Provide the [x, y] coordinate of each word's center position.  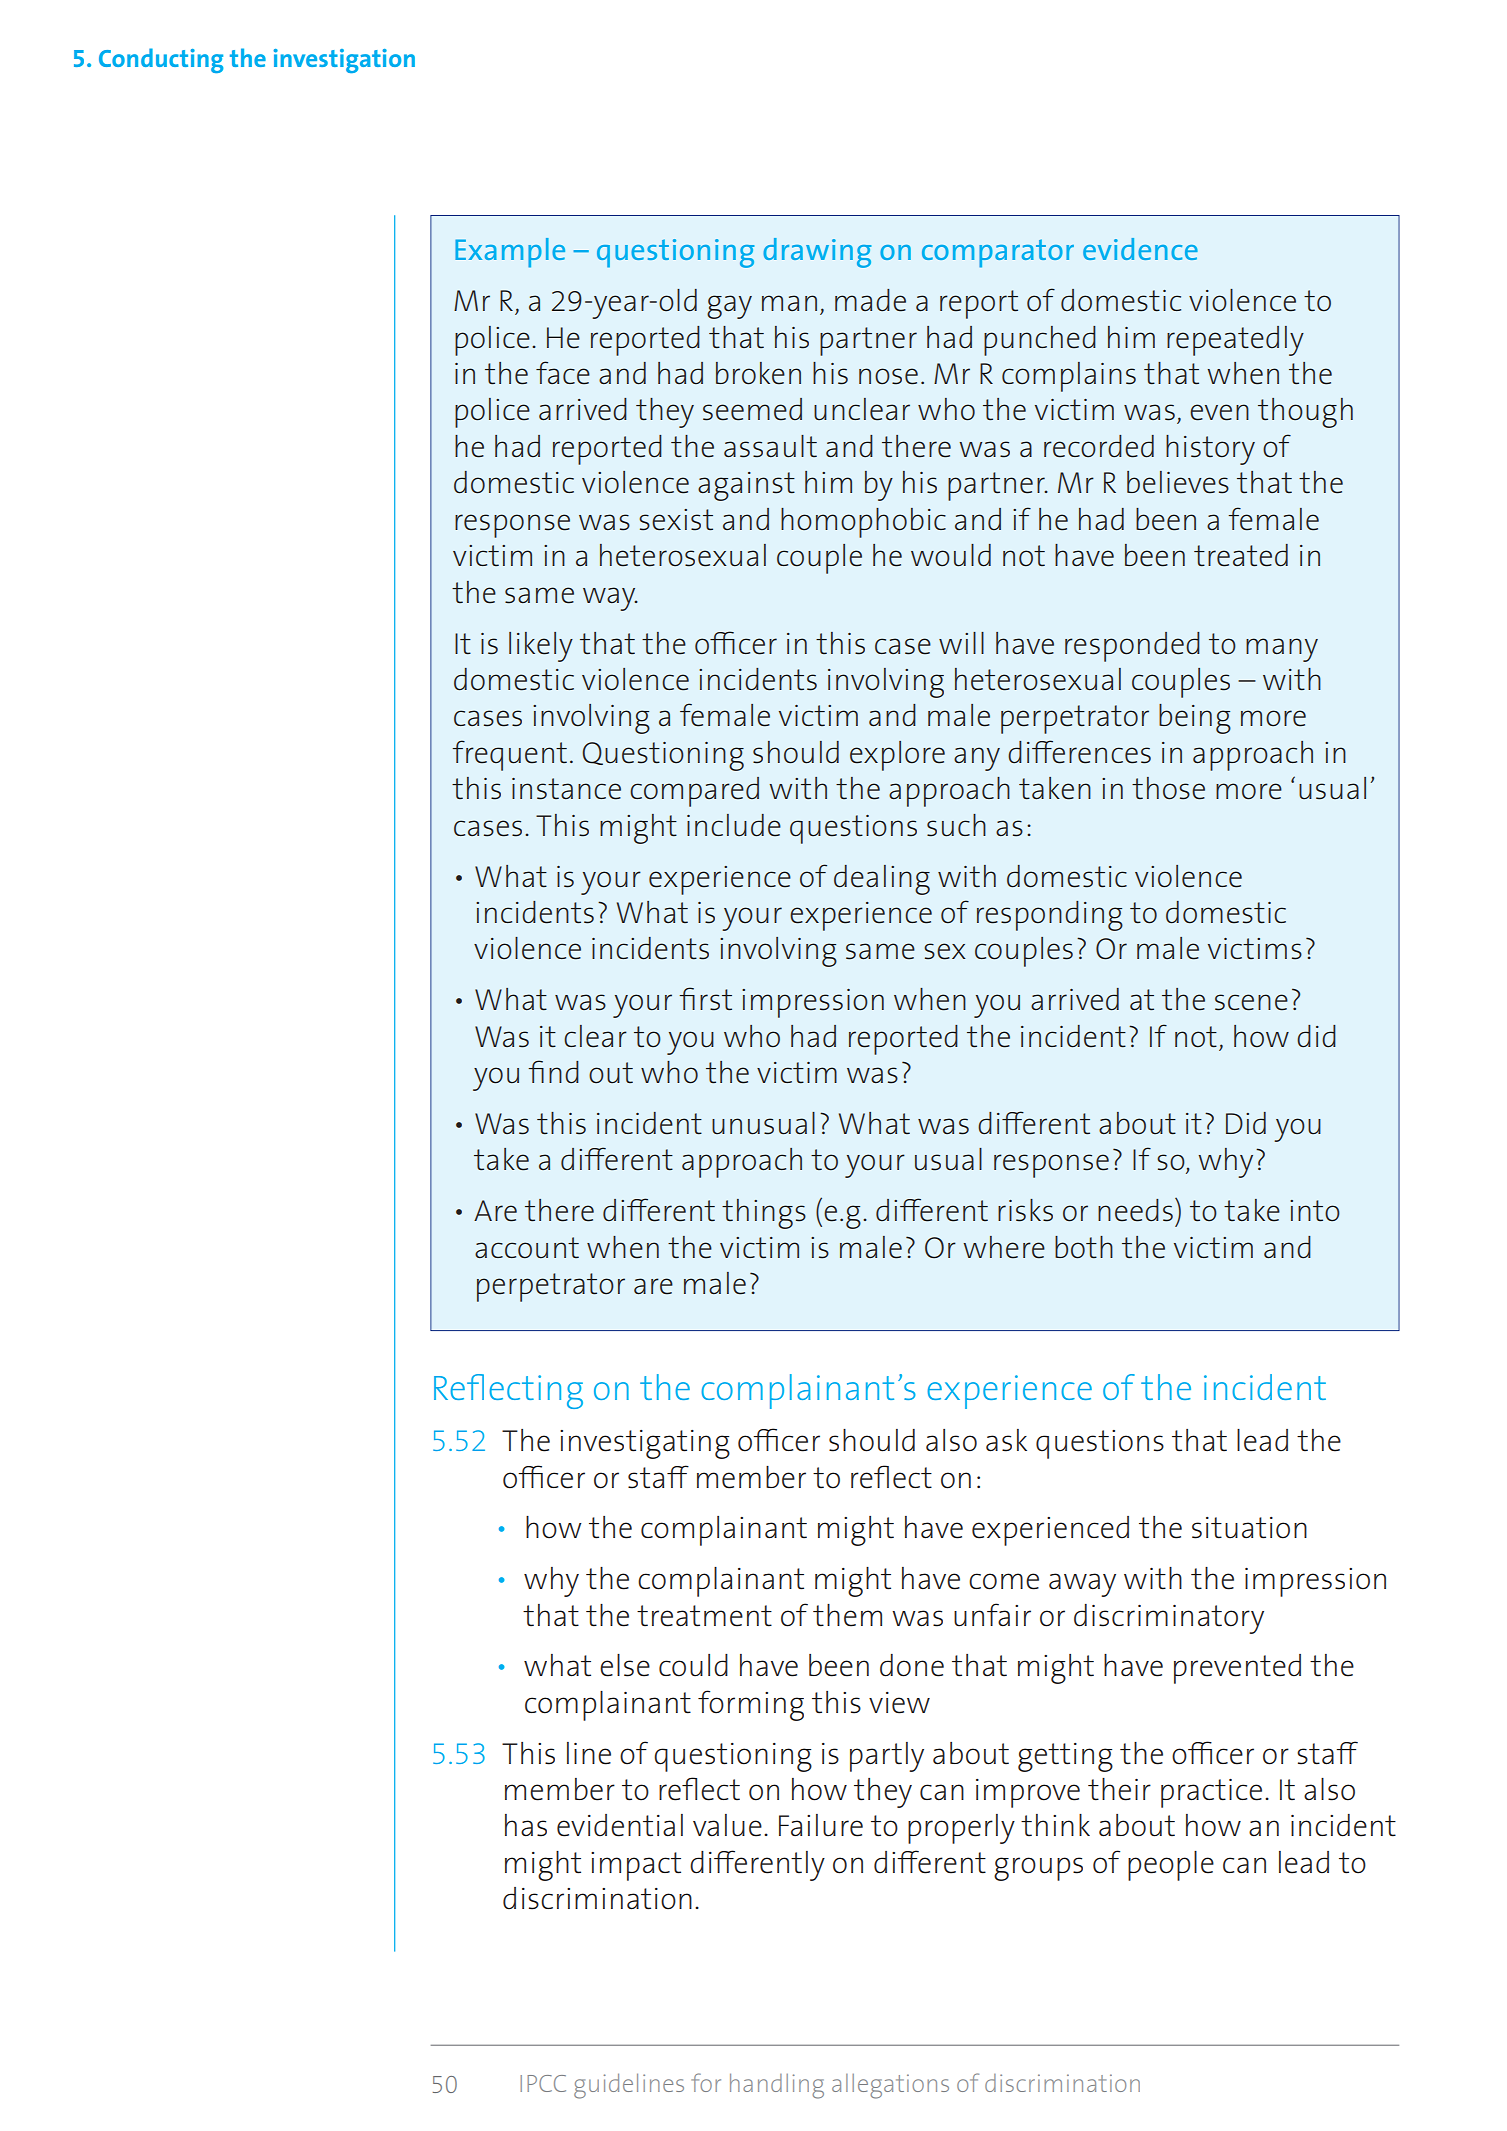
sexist [676, 520]
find [553, 1071]
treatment [704, 1616]
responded [1132, 647]
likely [541, 647]
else [625, 1665]
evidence [1140, 249]
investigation [344, 61]
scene [1251, 1002]
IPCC [543, 2083]
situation [1249, 1528]
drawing [817, 253]
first [705, 999]
